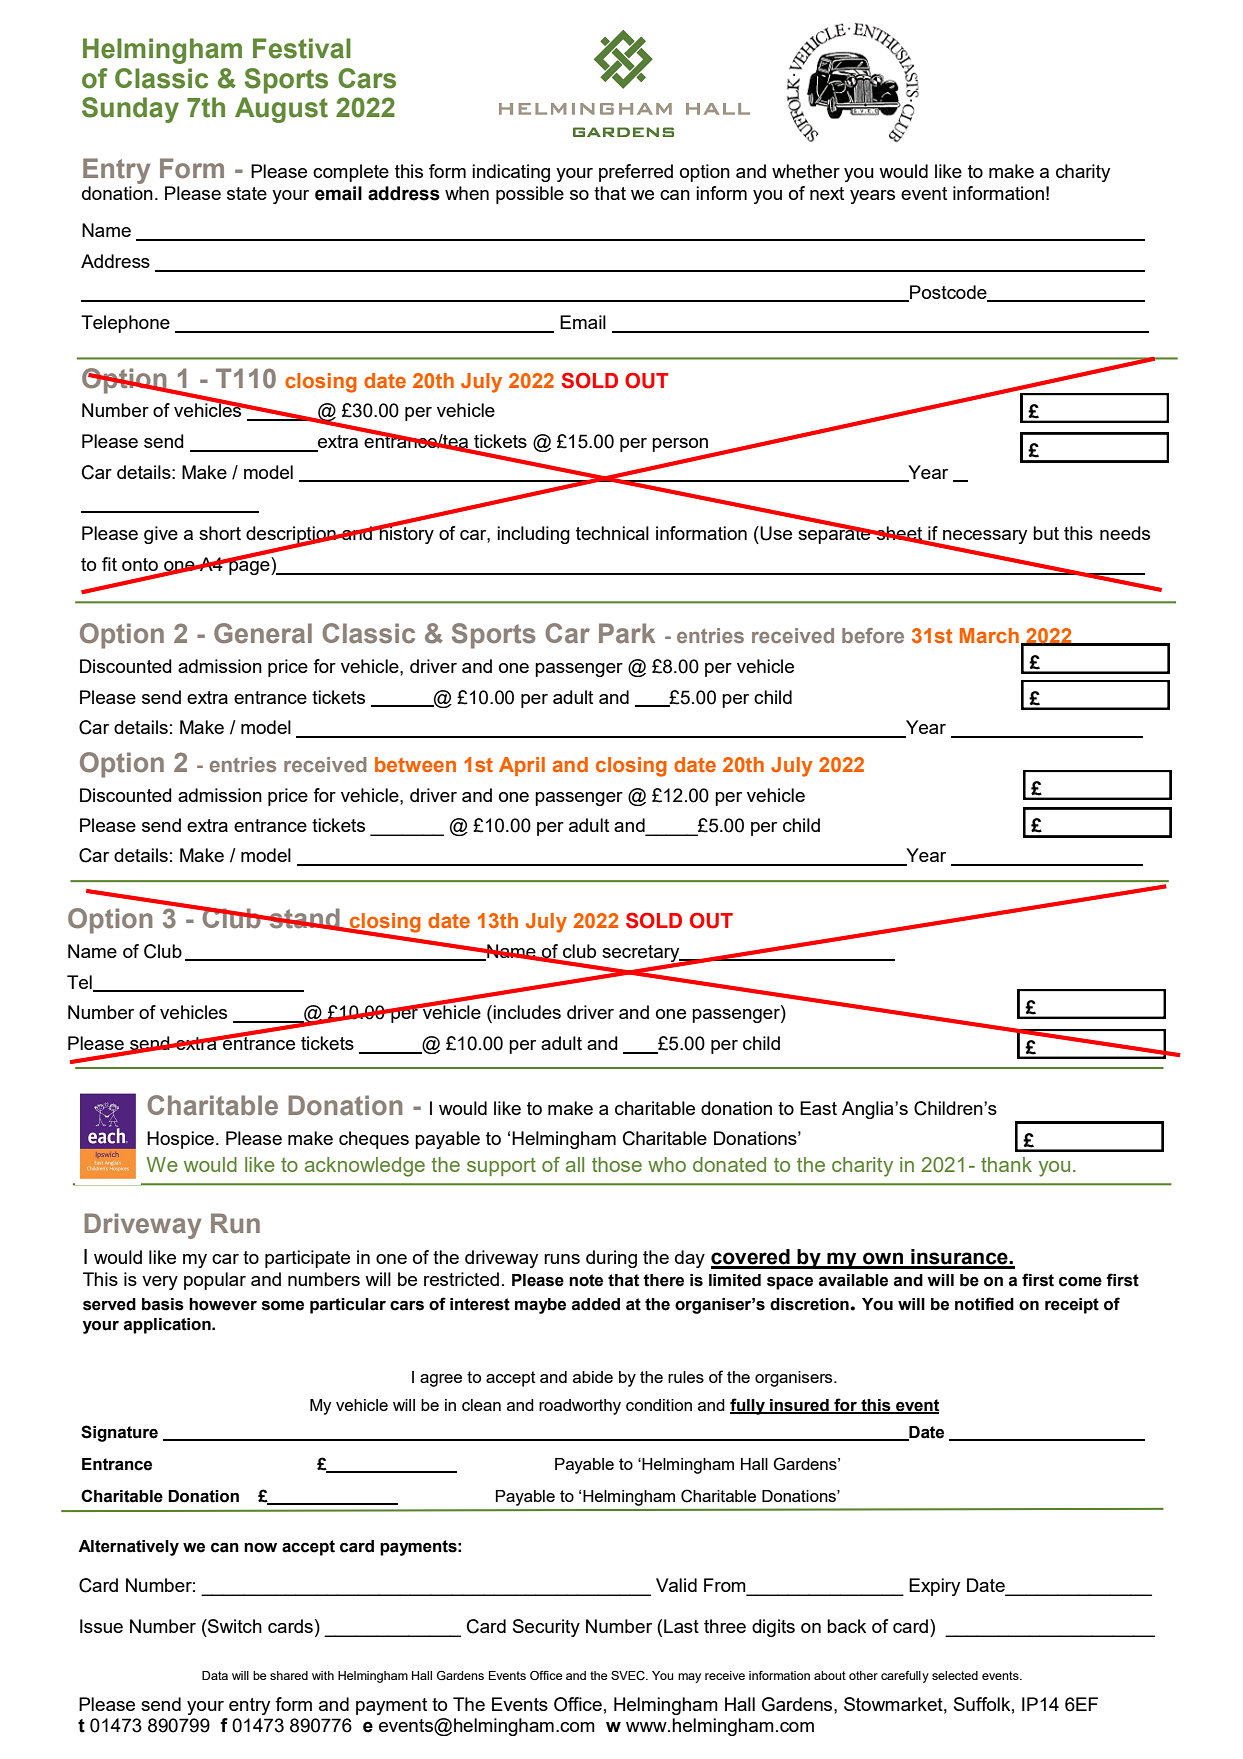 The image size is (1243, 1759). Describe the element at coordinates (617, 1164) in the page. I see `those` at that location.
